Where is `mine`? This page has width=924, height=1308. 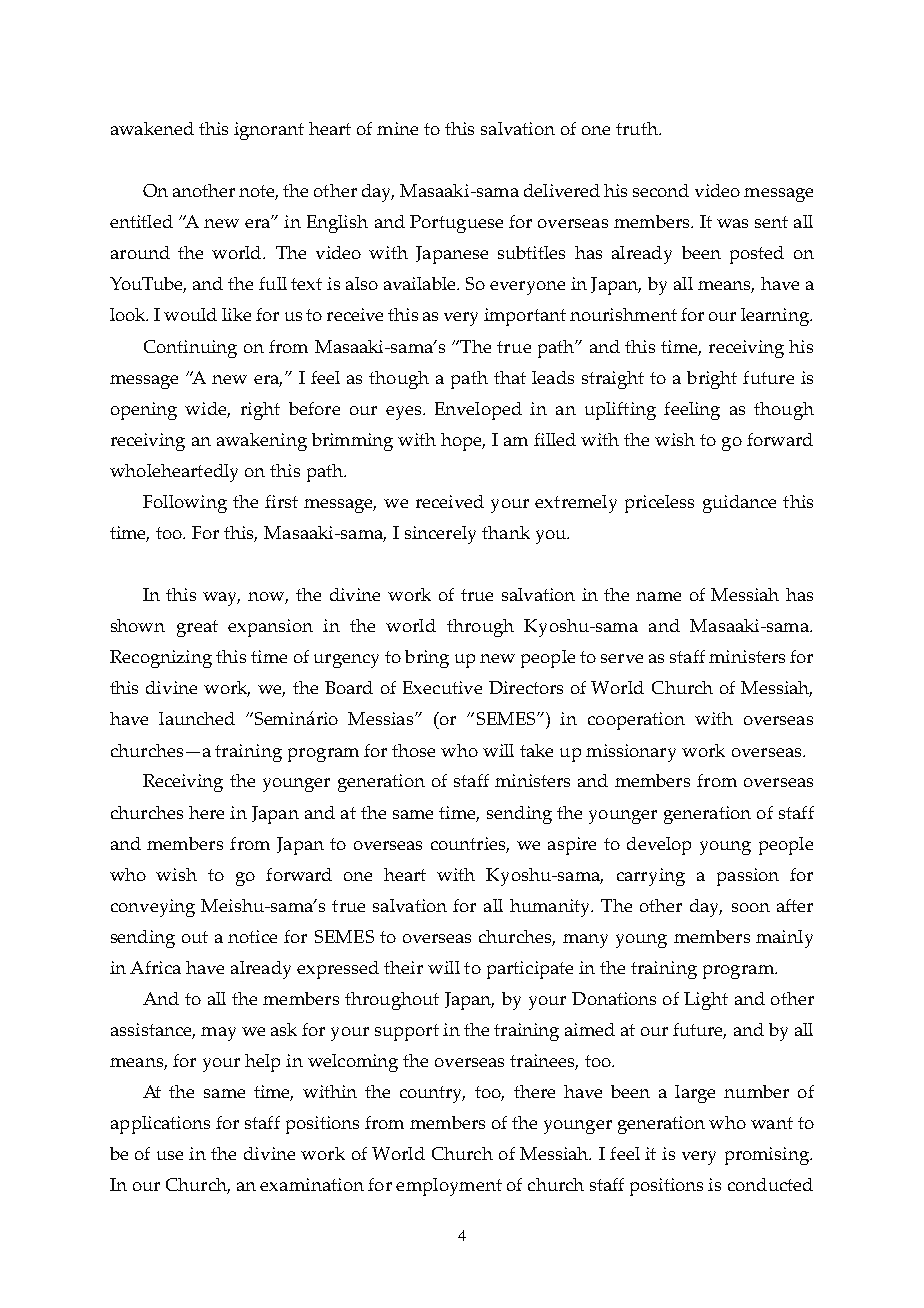
mine is located at coordinates (397, 128).
